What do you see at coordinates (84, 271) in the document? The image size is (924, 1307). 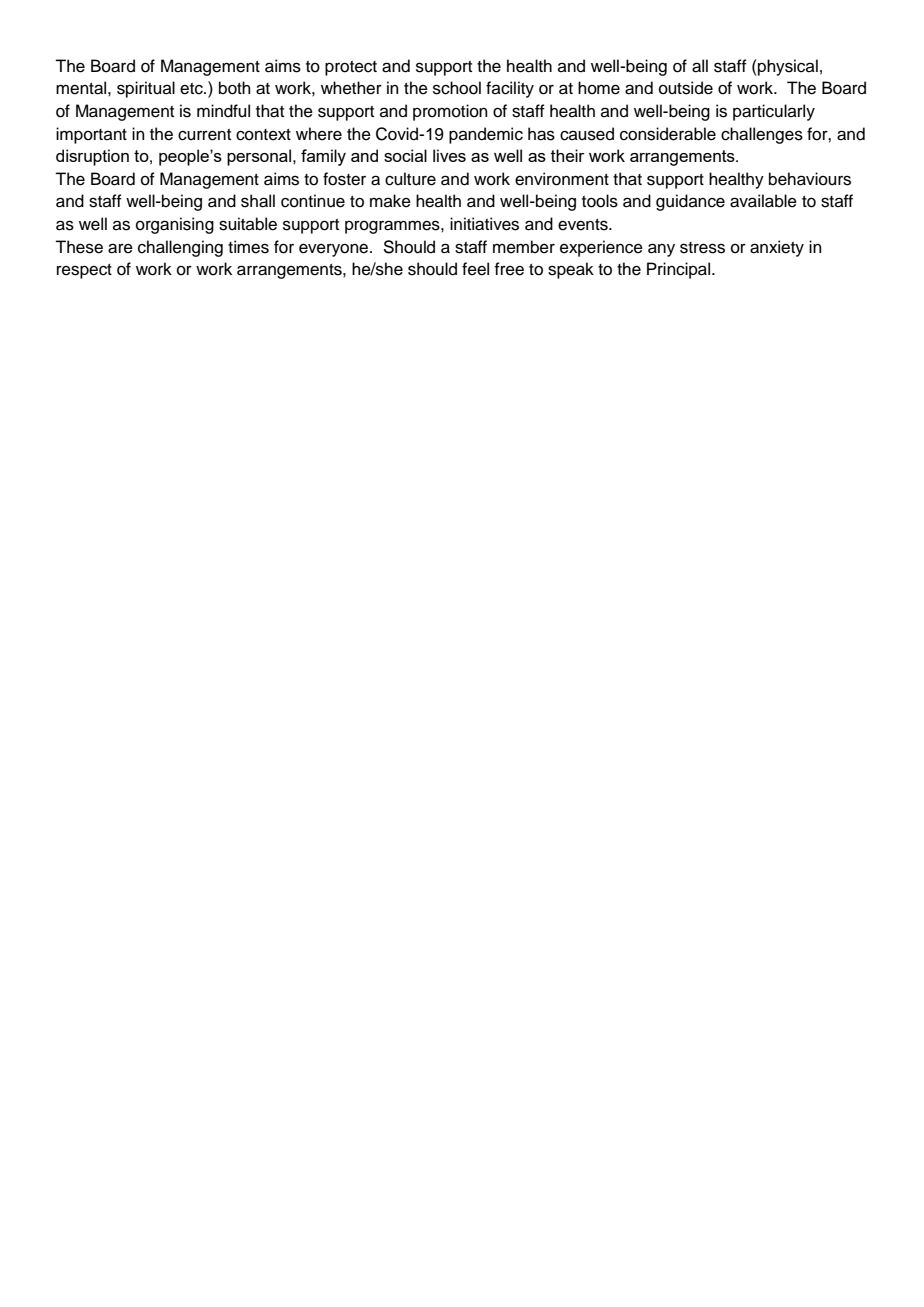 I see `respect` at bounding box center [84, 271].
